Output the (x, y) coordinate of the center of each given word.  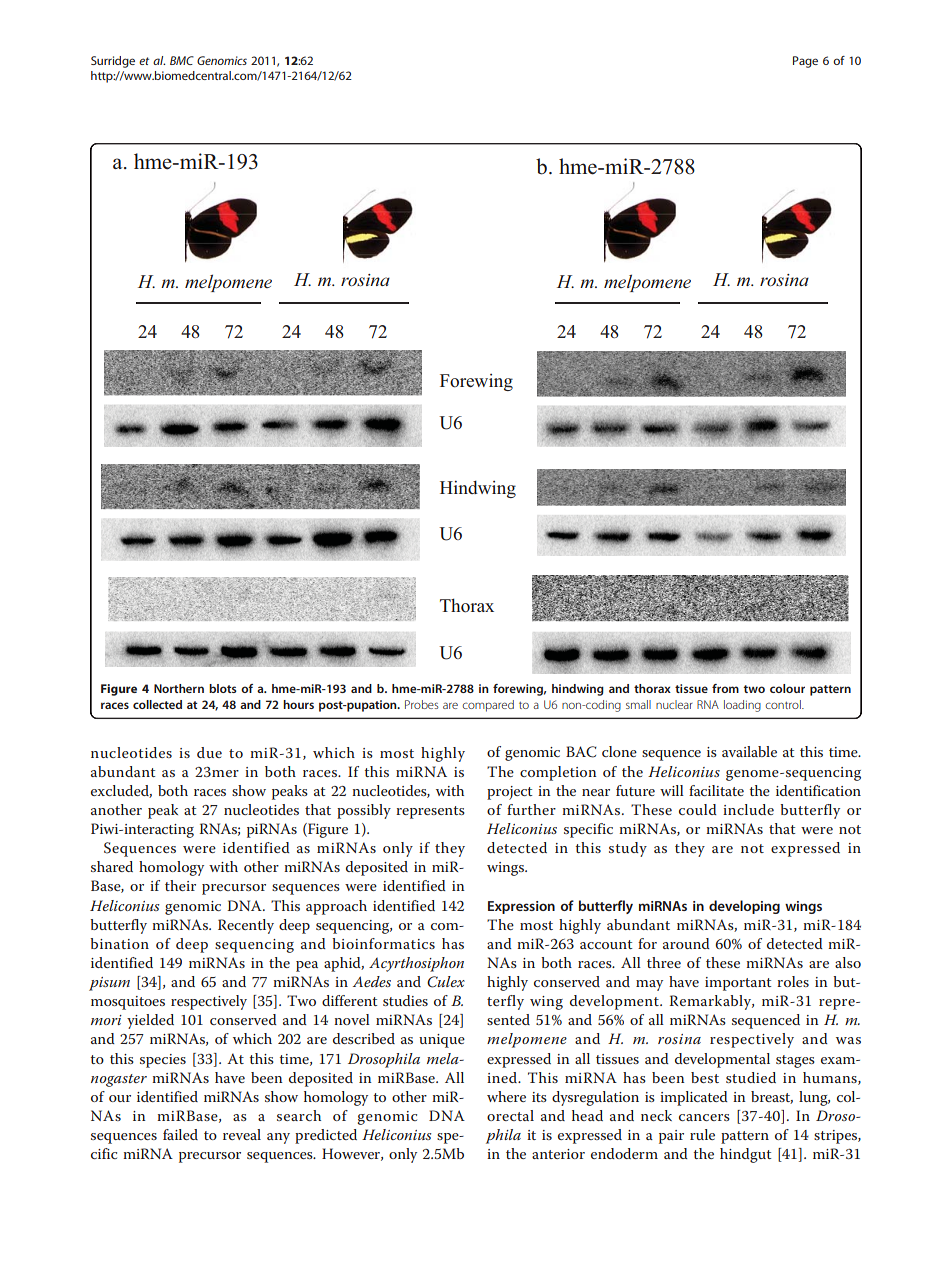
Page (805, 62)
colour (787, 688)
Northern (179, 688)
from (725, 688)
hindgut (745, 1155)
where (506, 1096)
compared (488, 706)
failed (180, 1134)
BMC (182, 60)
